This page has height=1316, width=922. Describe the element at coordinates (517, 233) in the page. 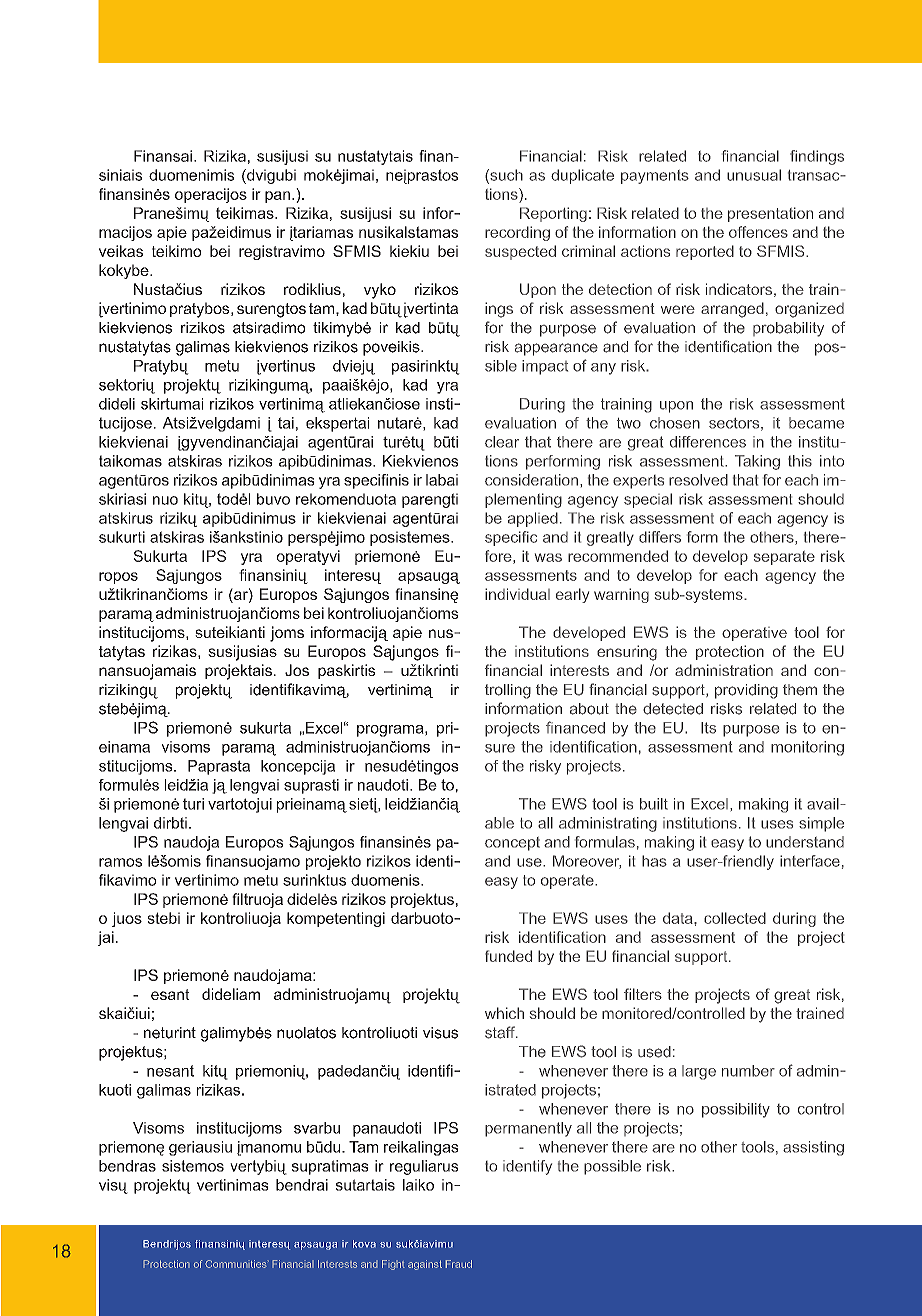

I see `recording` at that location.
